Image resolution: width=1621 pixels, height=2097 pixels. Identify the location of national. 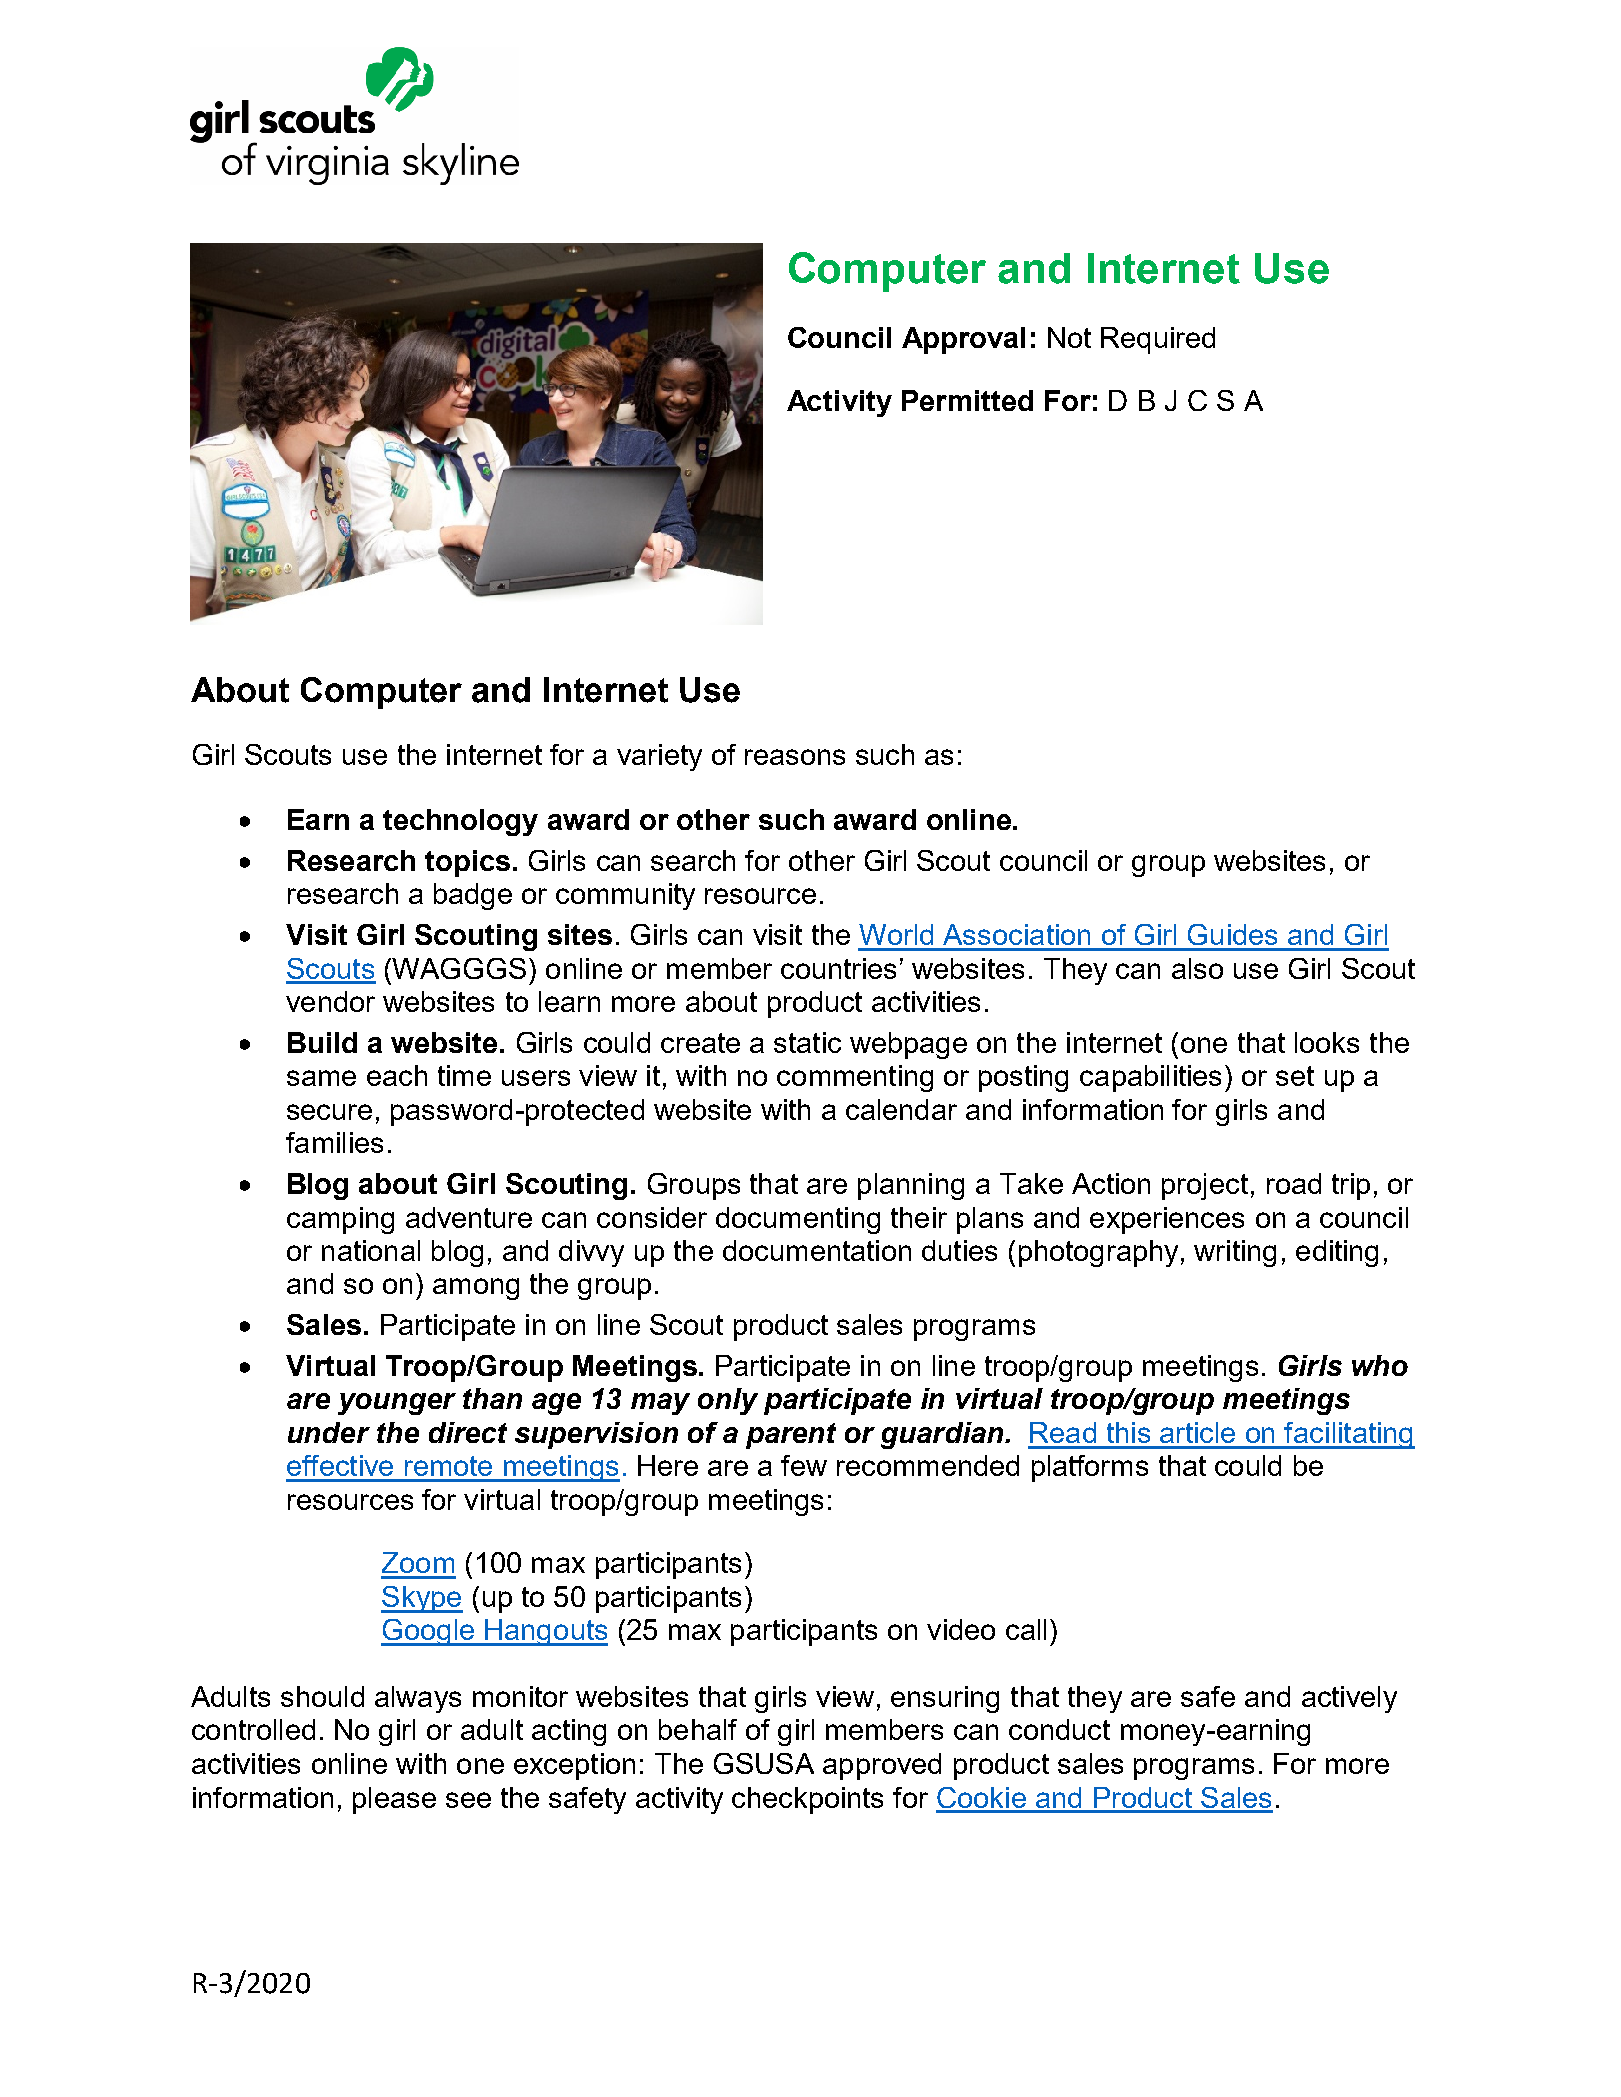
(371, 1250).
